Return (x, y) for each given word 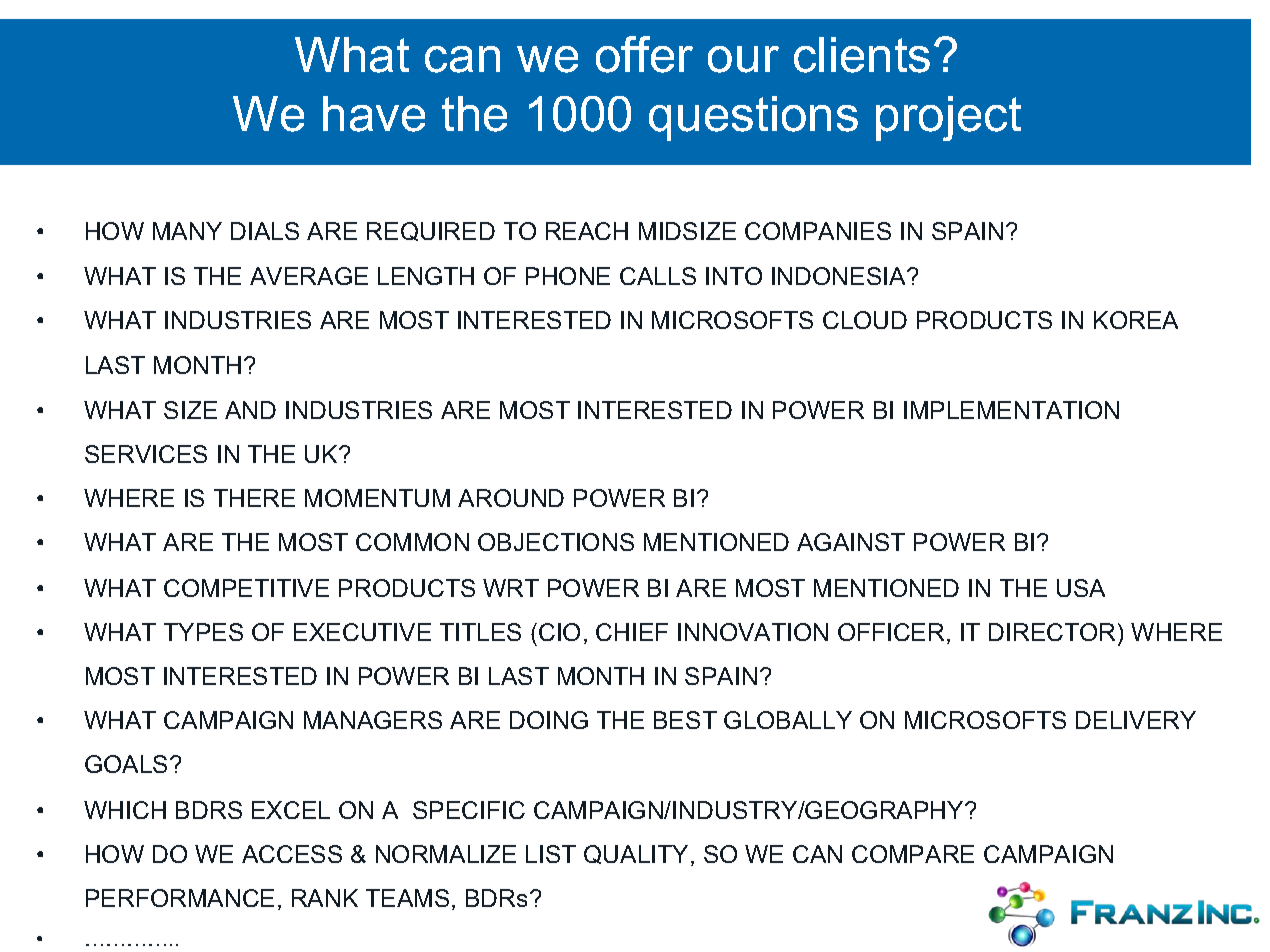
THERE (254, 498)
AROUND (511, 498)
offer (644, 54)
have (374, 114)
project (948, 118)
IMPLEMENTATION (1011, 410)
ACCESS (292, 854)
